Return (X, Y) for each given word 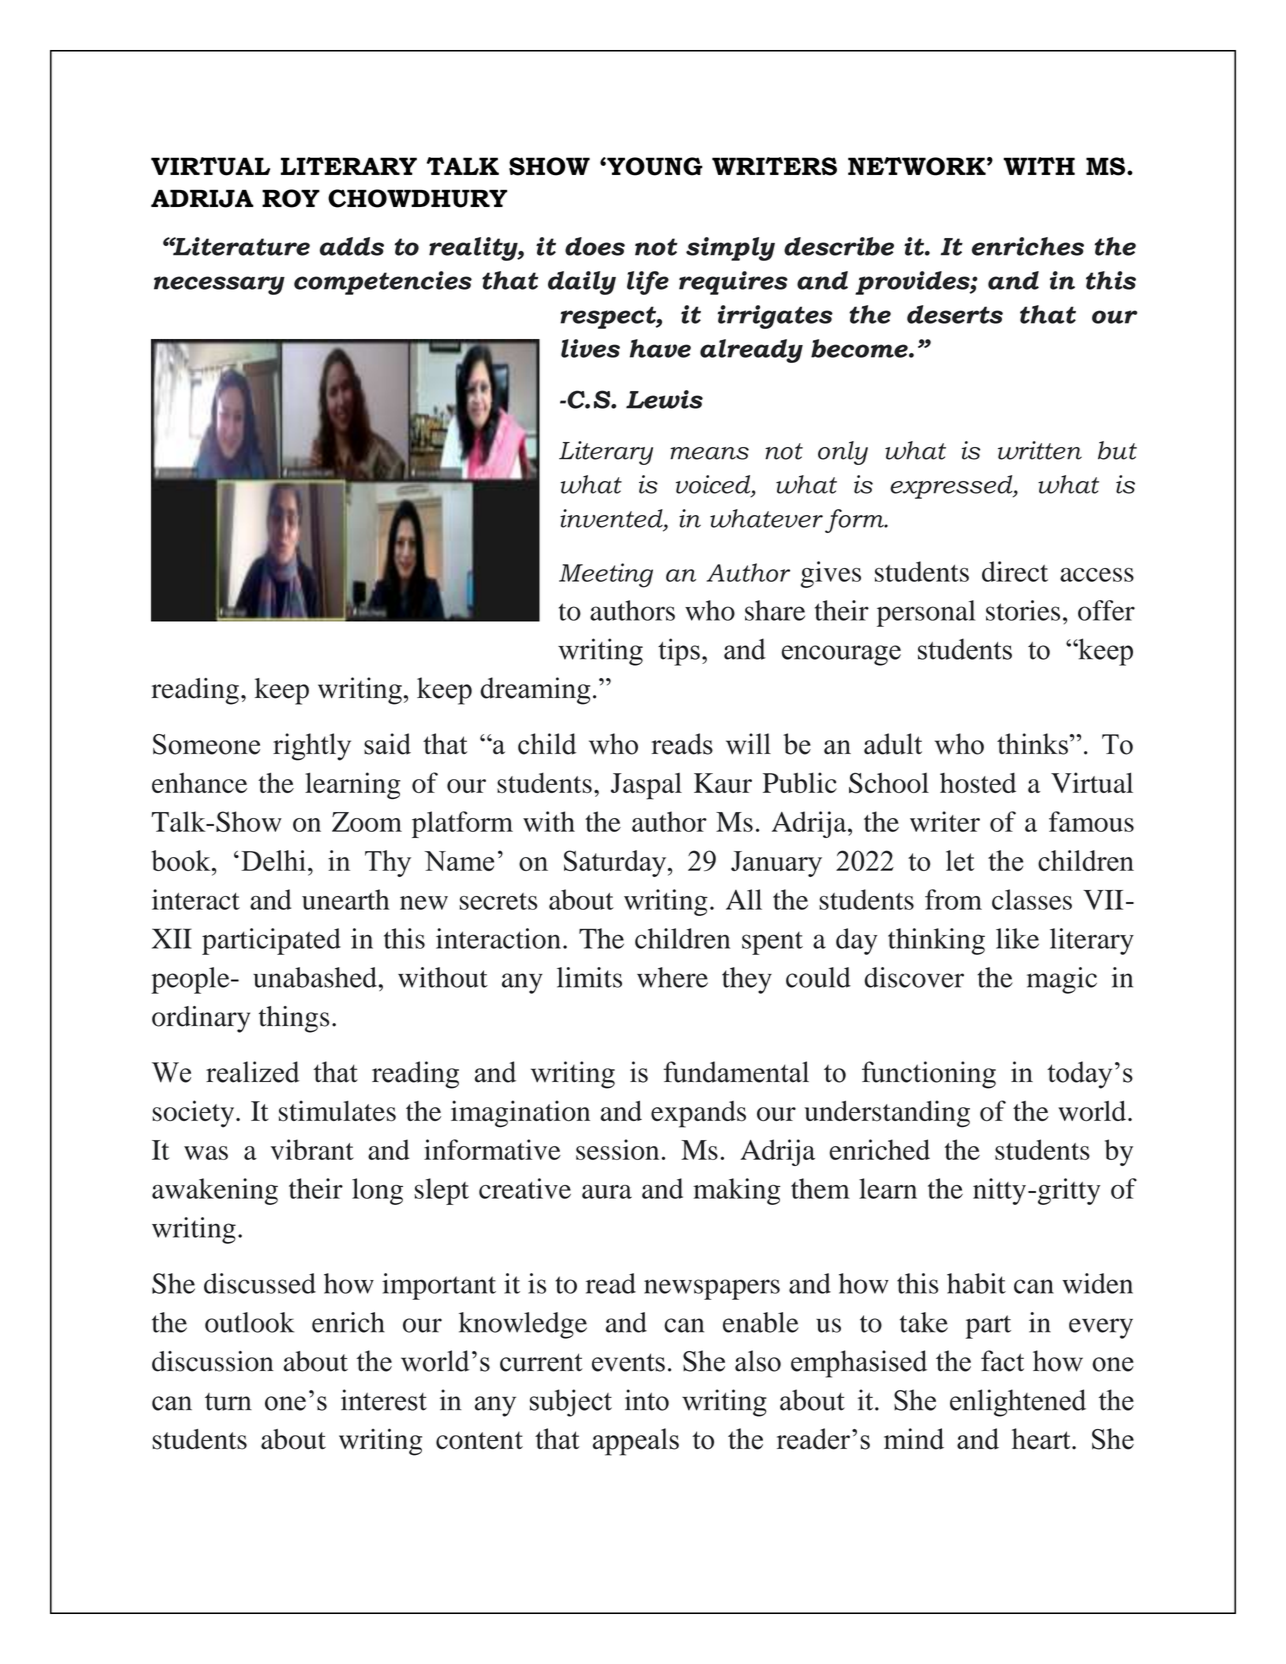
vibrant (312, 1149)
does (595, 246)
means (709, 453)
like (1017, 938)
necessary (219, 285)
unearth (345, 899)
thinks (1032, 744)
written (1040, 450)
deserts (955, 314)
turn (228, 1402)
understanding (887, 1114)
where (672, 977)
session (617, 1149)
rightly (312, 747)
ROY (291, 198)
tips (679, 652)
